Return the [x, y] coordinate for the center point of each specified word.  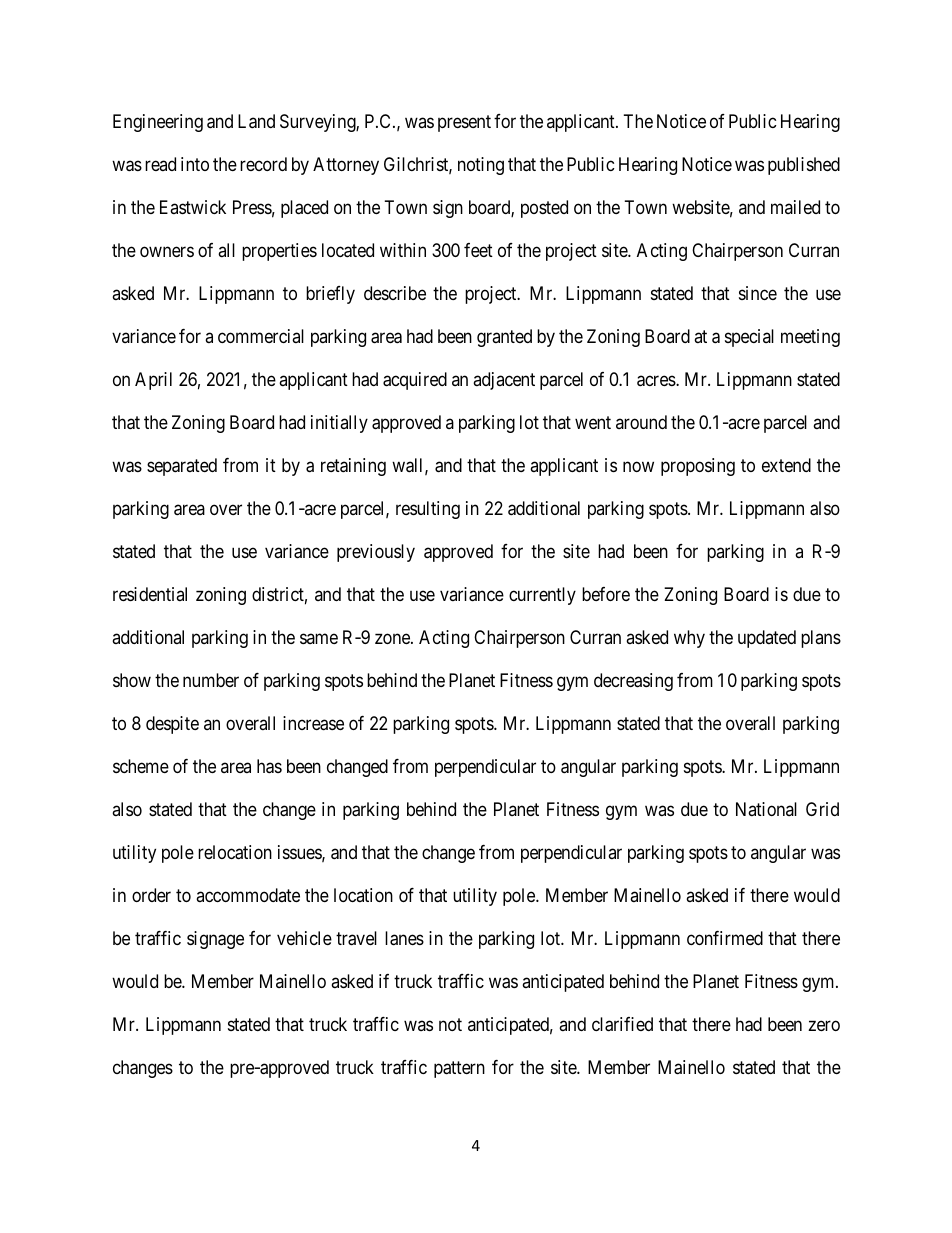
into [195, 164]
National [766, 809]
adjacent [504, 381]
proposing [698, 467]
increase [313, 723]
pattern [459, 1069]
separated [182, 467]
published [804, 166]
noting [481, 166]
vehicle [304, 938]
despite [172, 725]
